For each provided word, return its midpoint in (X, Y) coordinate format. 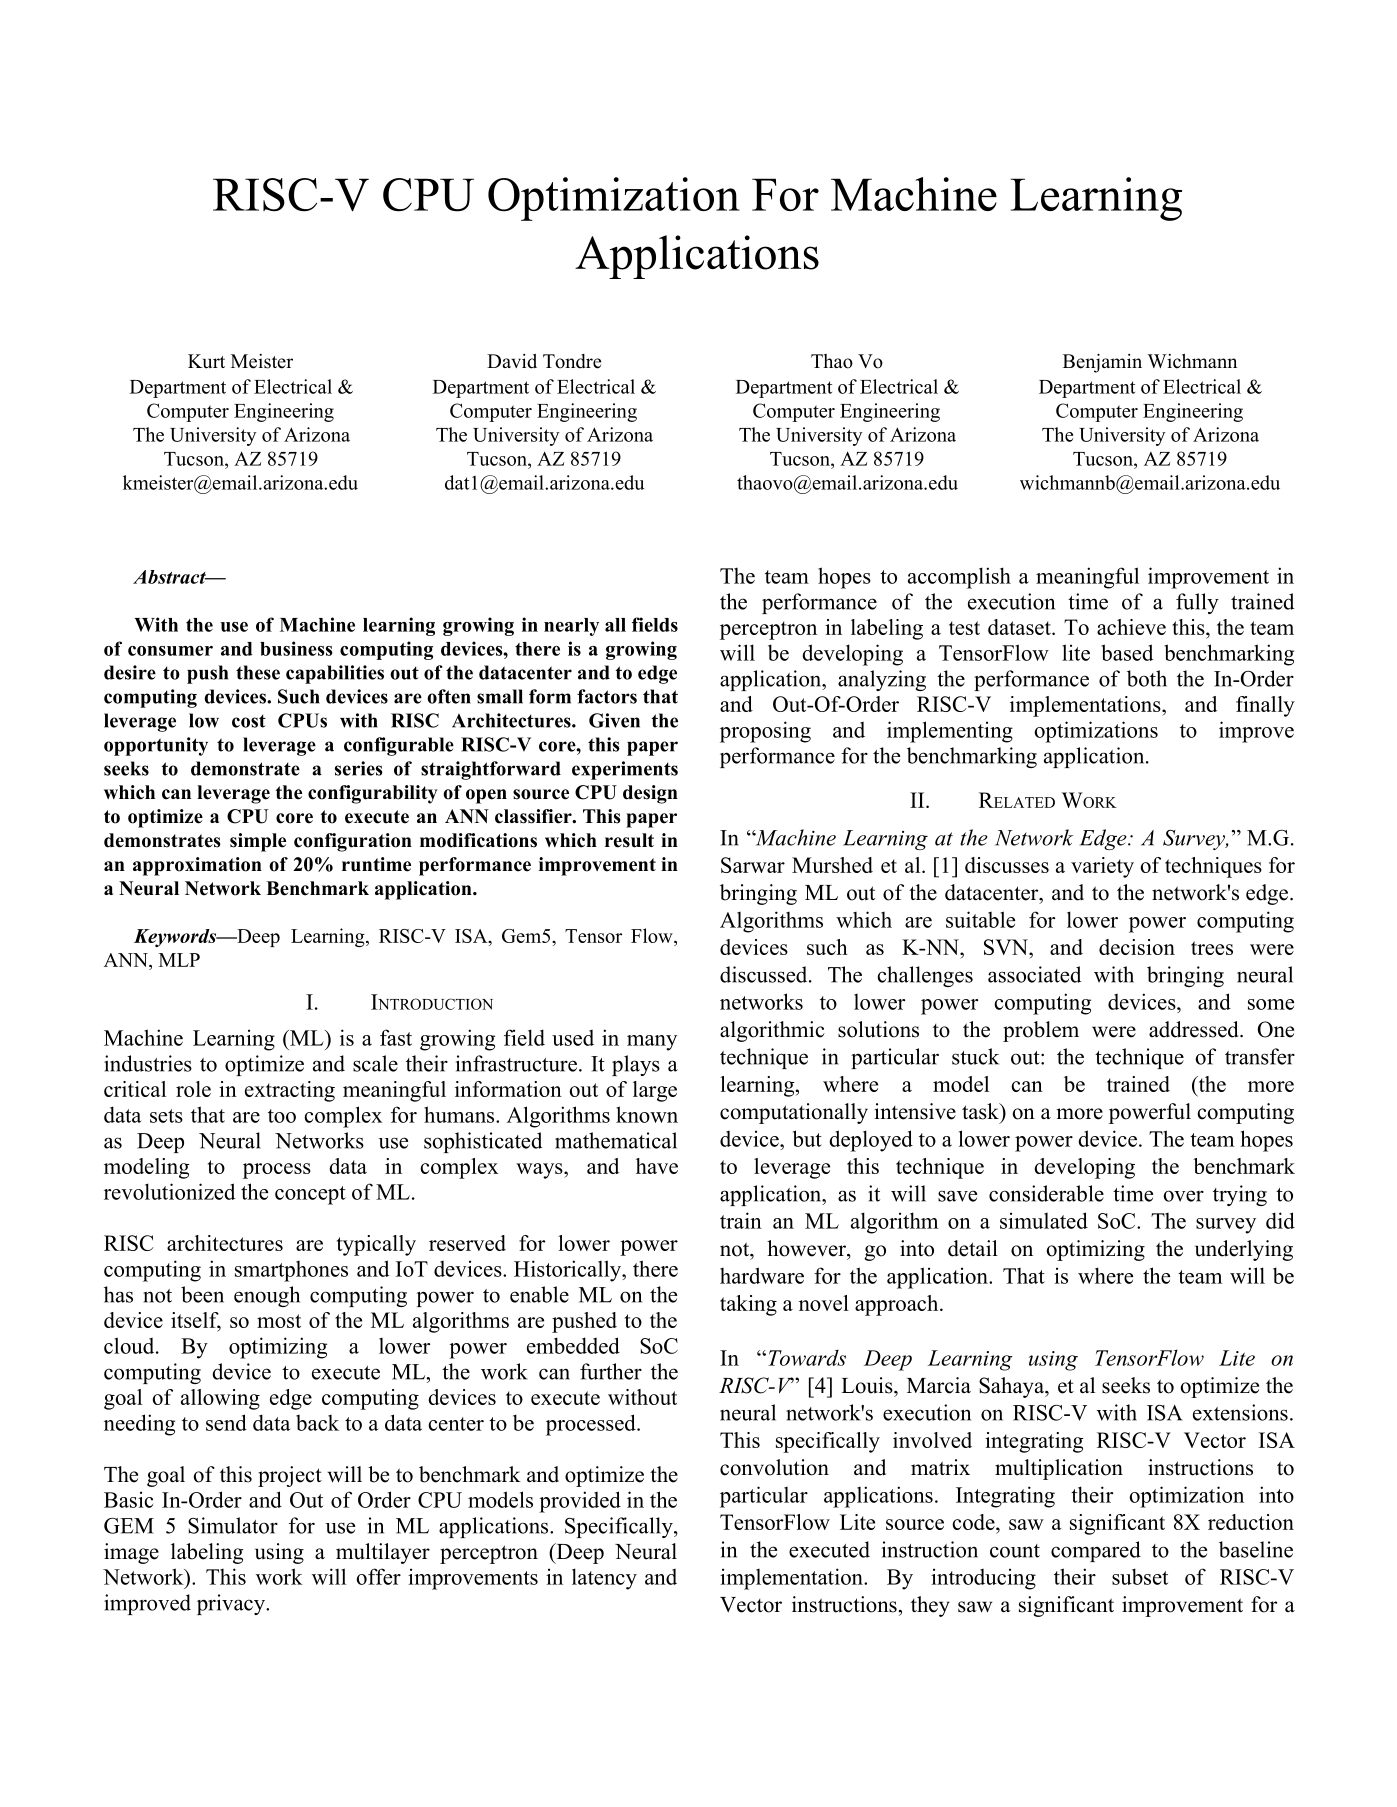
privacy (232, 1604)
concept (310, 1195)
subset (1140, 1576)
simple (258, 842)
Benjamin (1102, 363)
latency (604, 1579)
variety (1102, 867)
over (1183, 1196)
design (650, 794)
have (657, 1166)
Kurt (206, 361)
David (512, 361)
